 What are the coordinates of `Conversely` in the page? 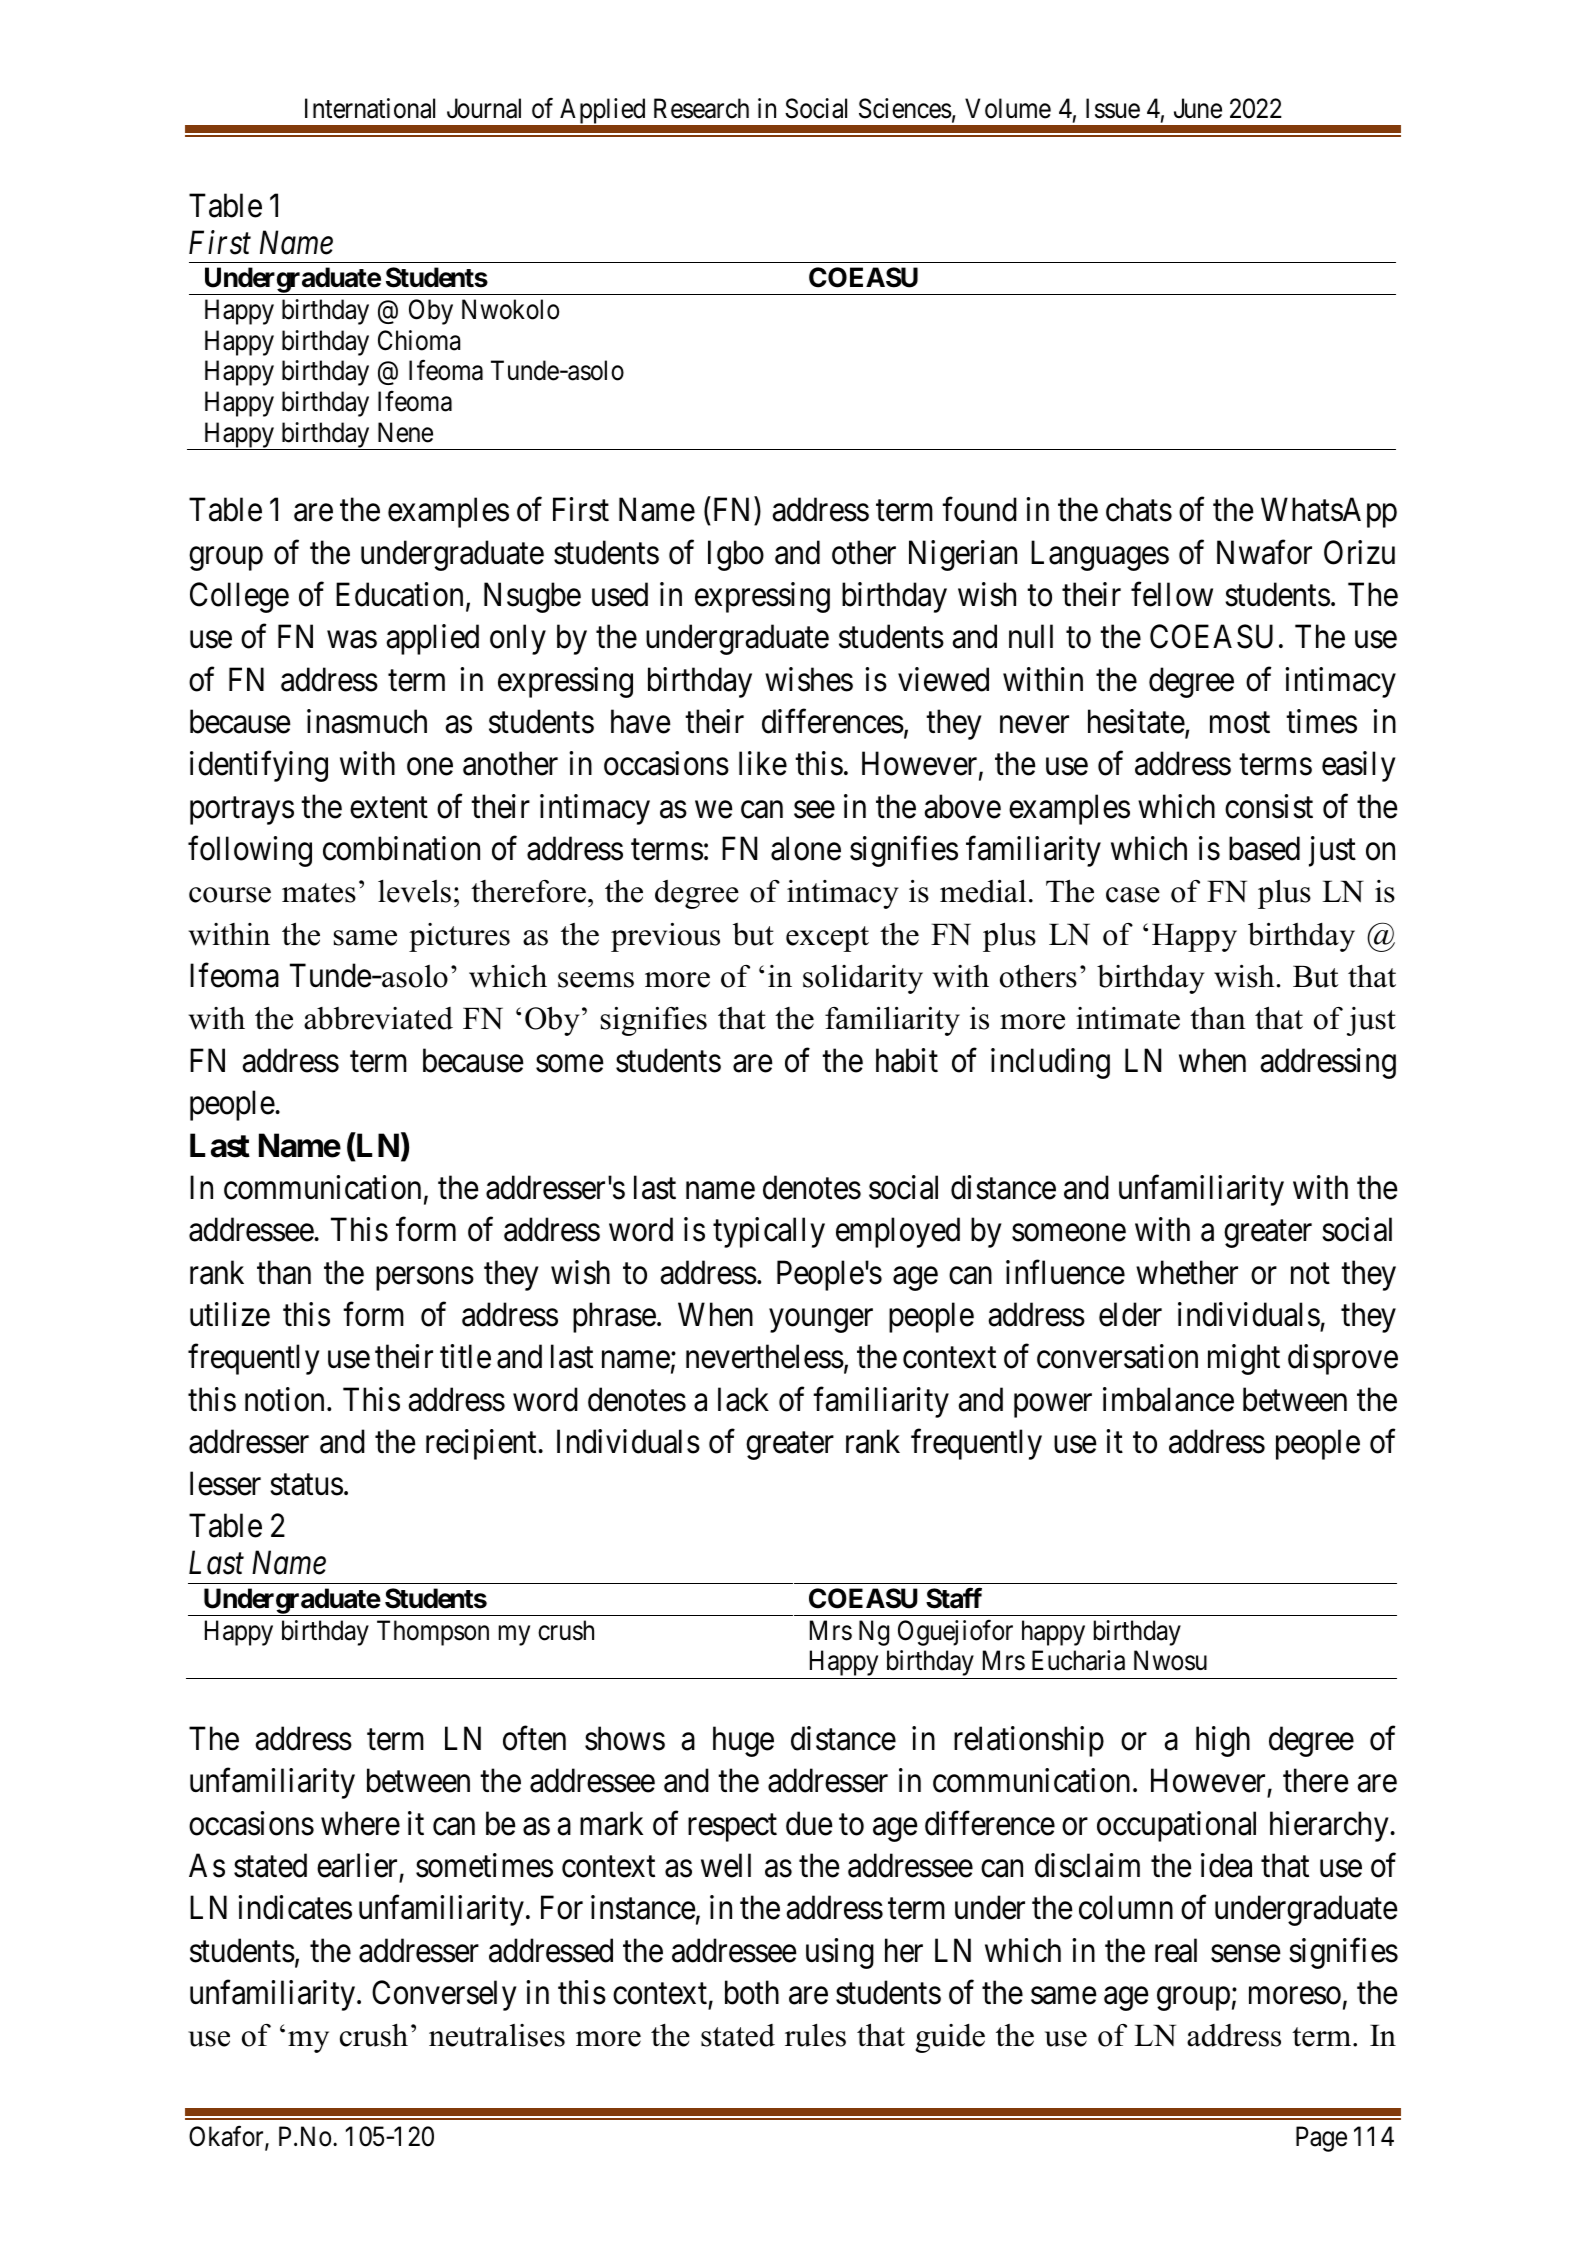 It's located at (444, 1995).
